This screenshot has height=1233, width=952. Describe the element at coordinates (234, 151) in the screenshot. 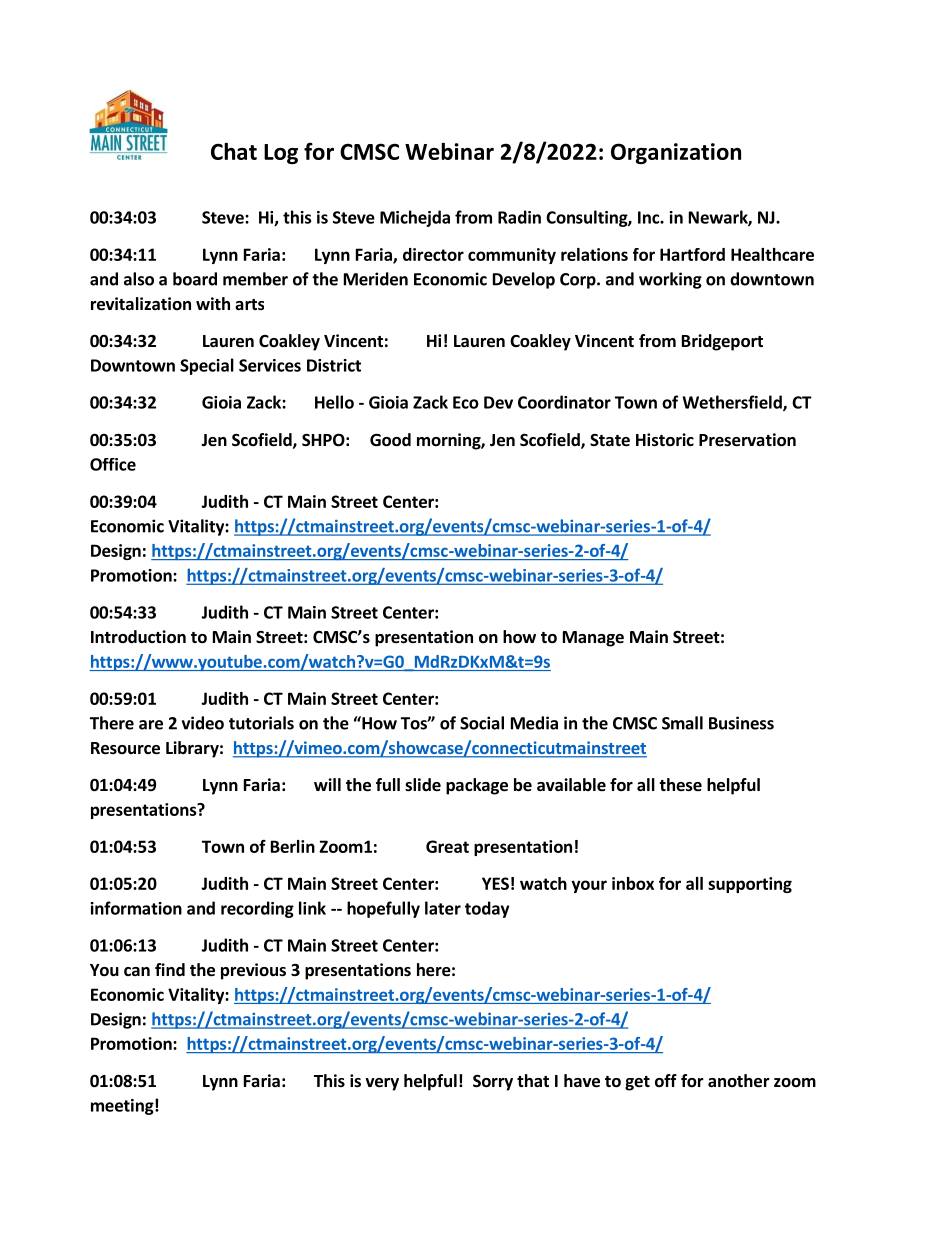

I see `Chat` at that location.
